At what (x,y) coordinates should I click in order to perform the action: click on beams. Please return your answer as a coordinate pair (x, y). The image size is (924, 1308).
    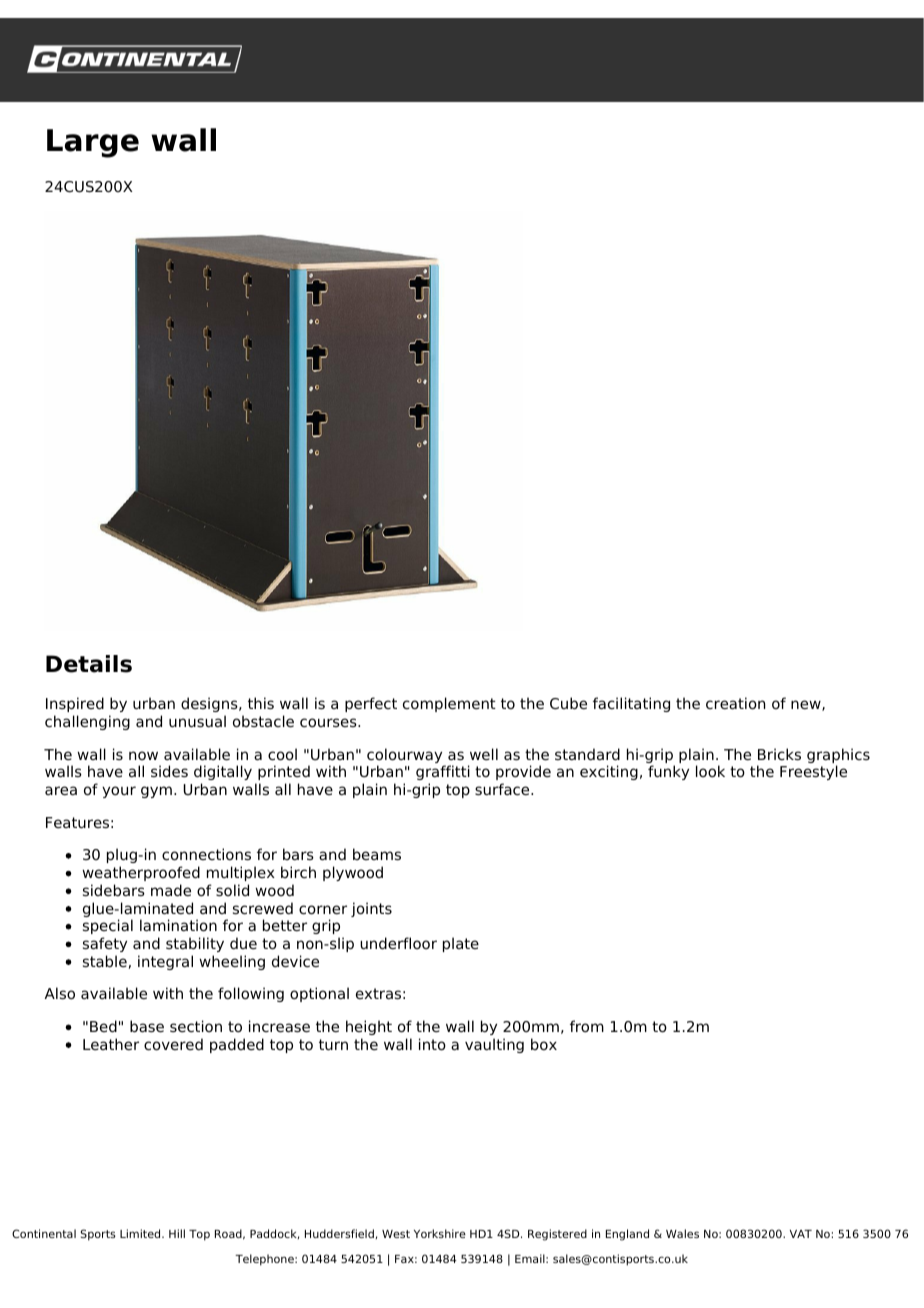
    Looking at the image, I should click on (377, 854).
